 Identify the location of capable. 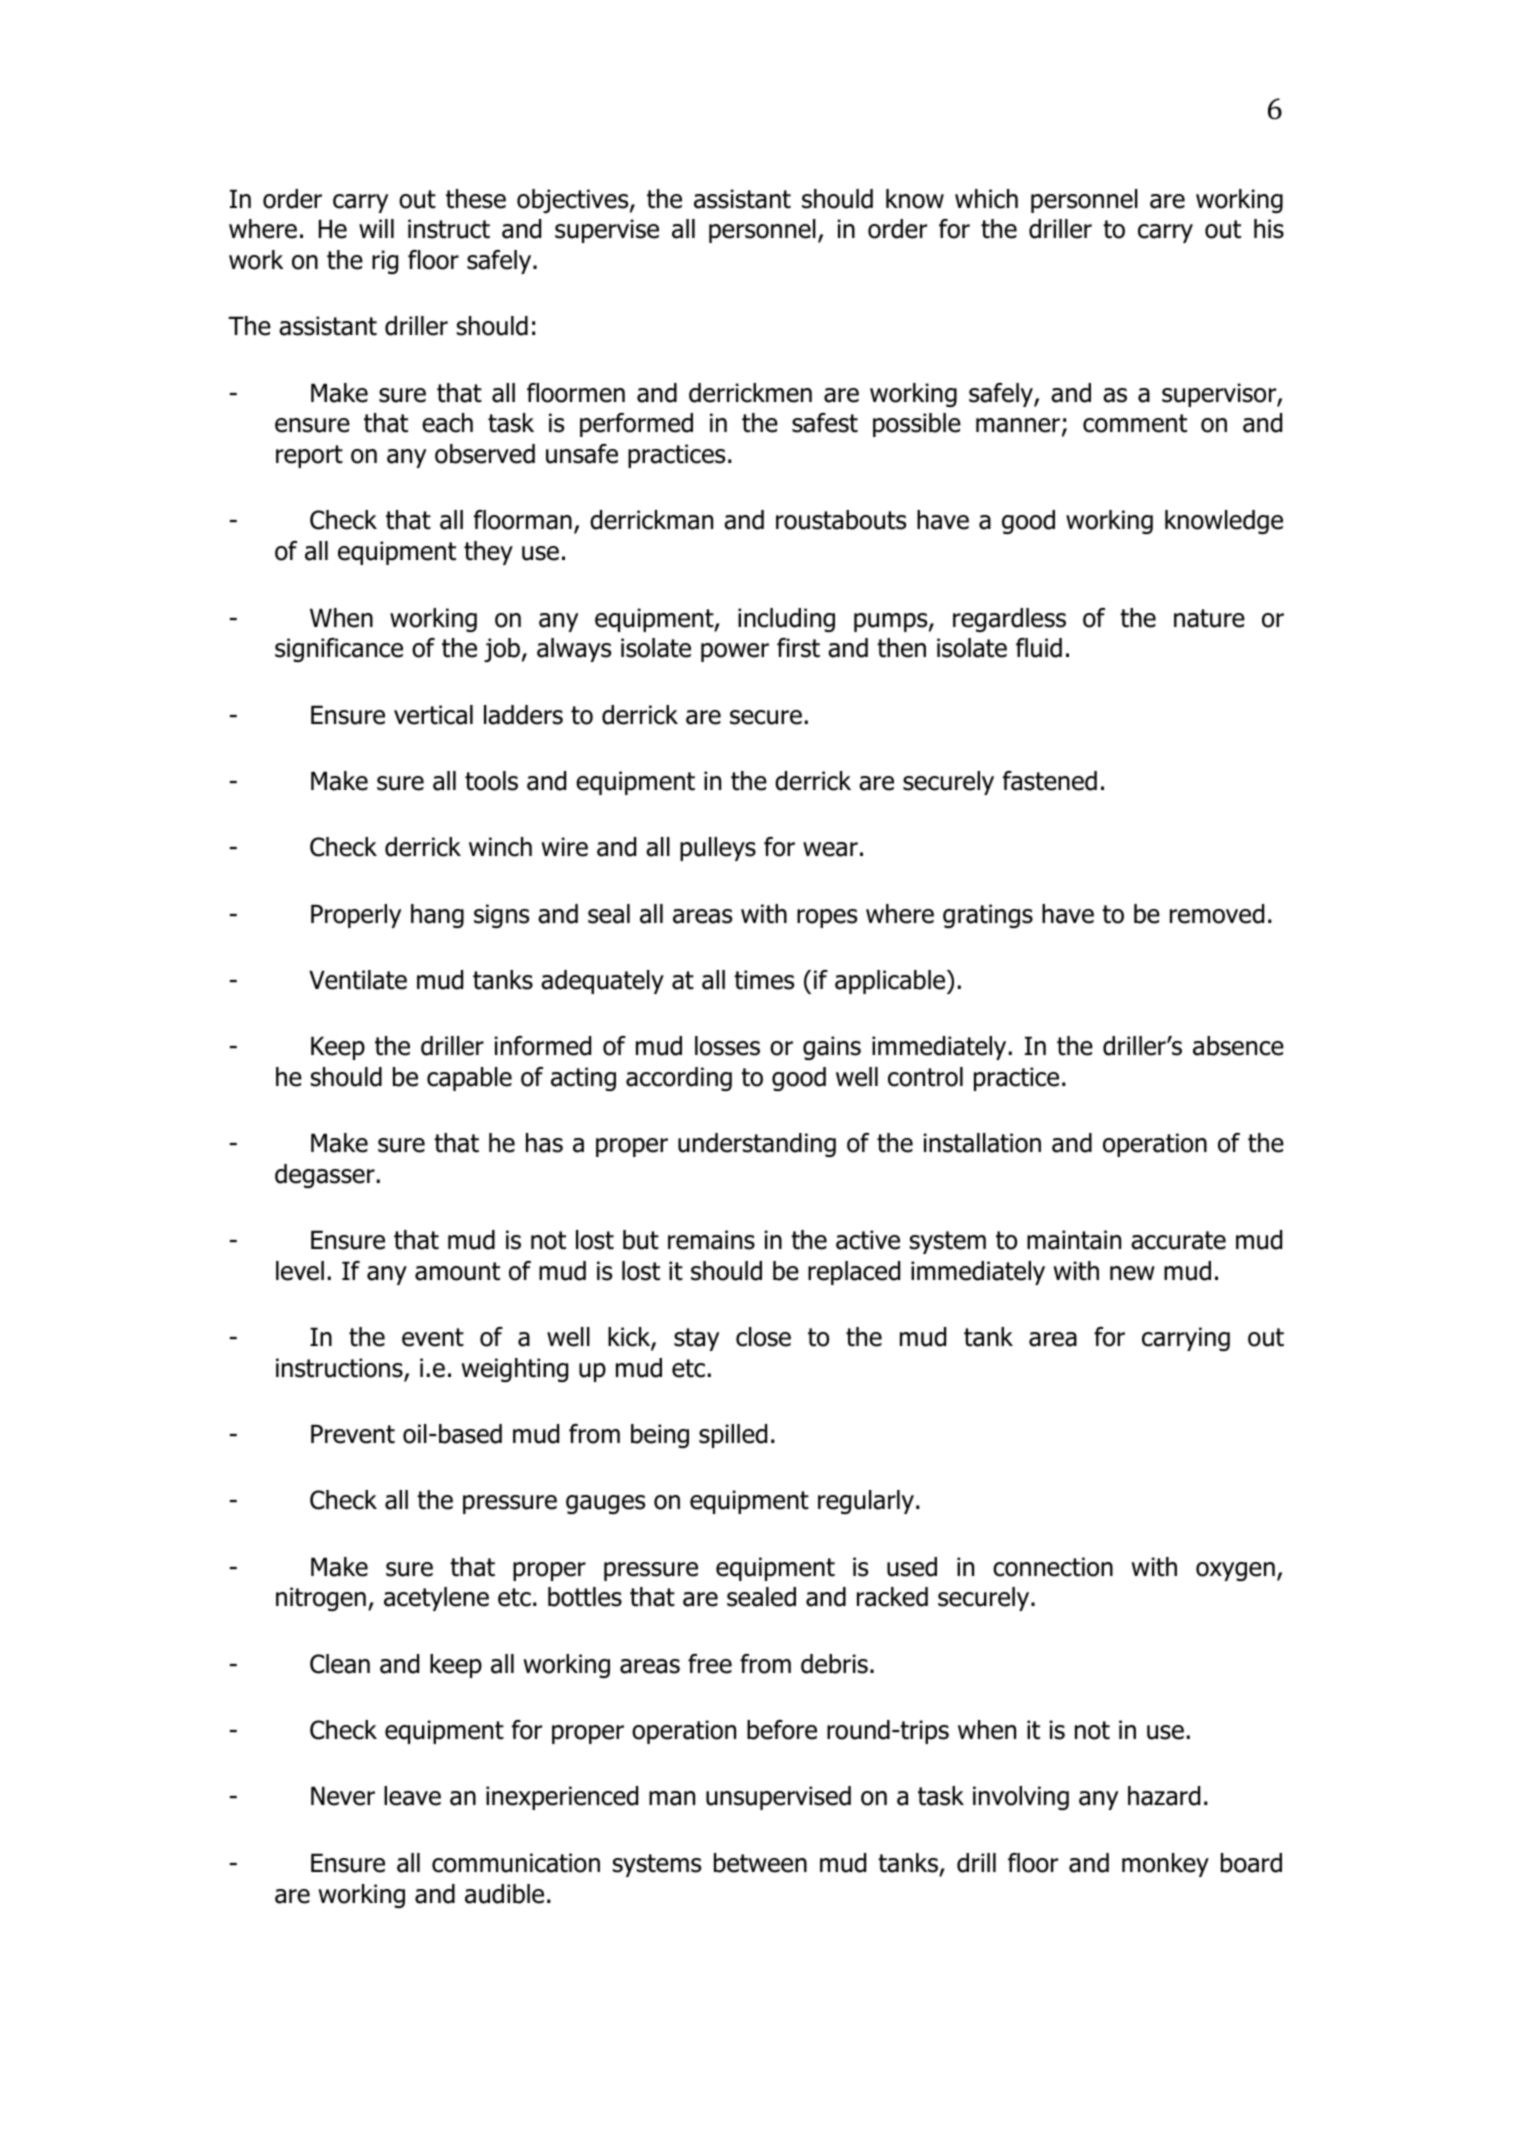
(469, 1079).
